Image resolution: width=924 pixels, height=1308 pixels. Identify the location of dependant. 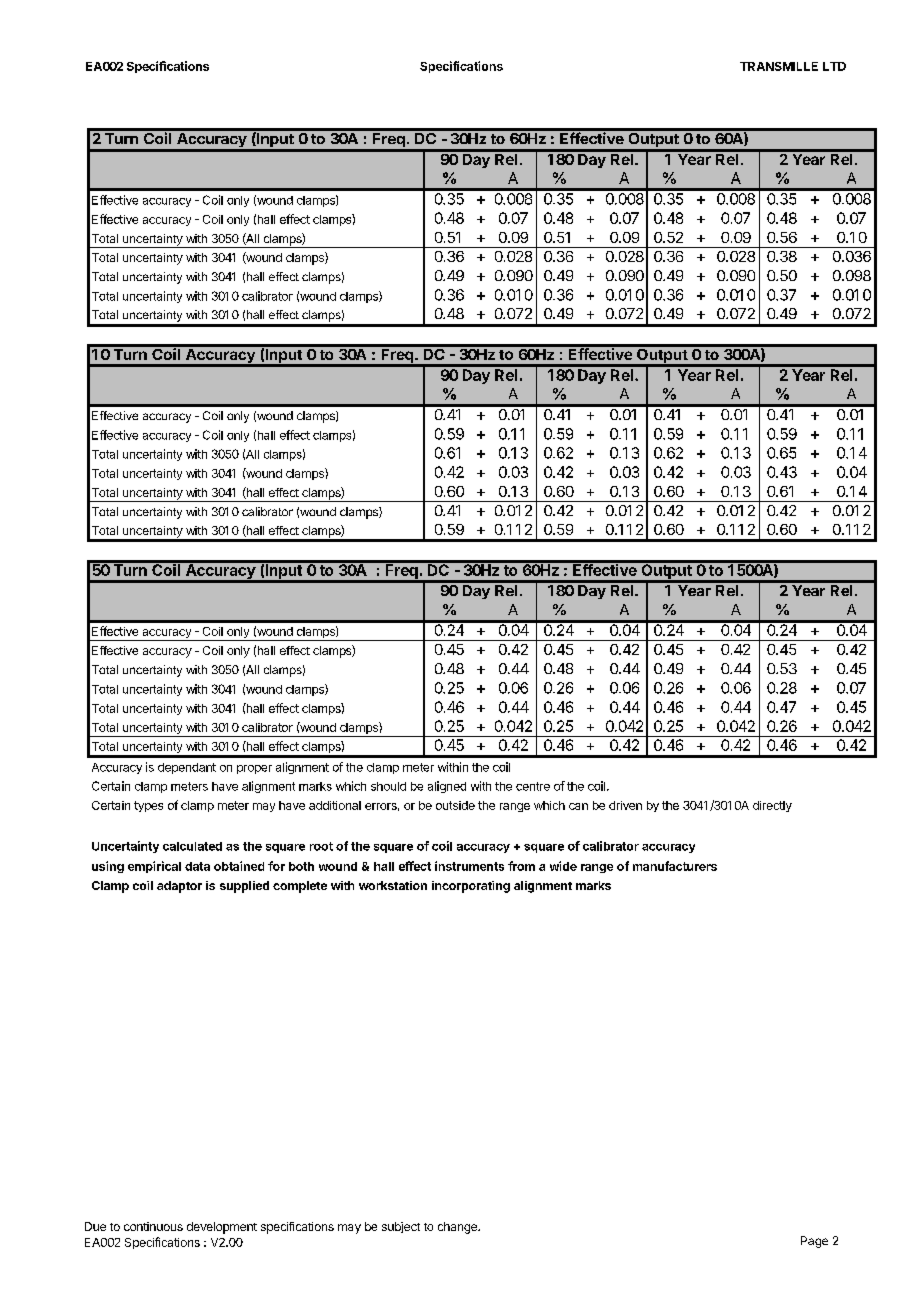
(187, 768).
